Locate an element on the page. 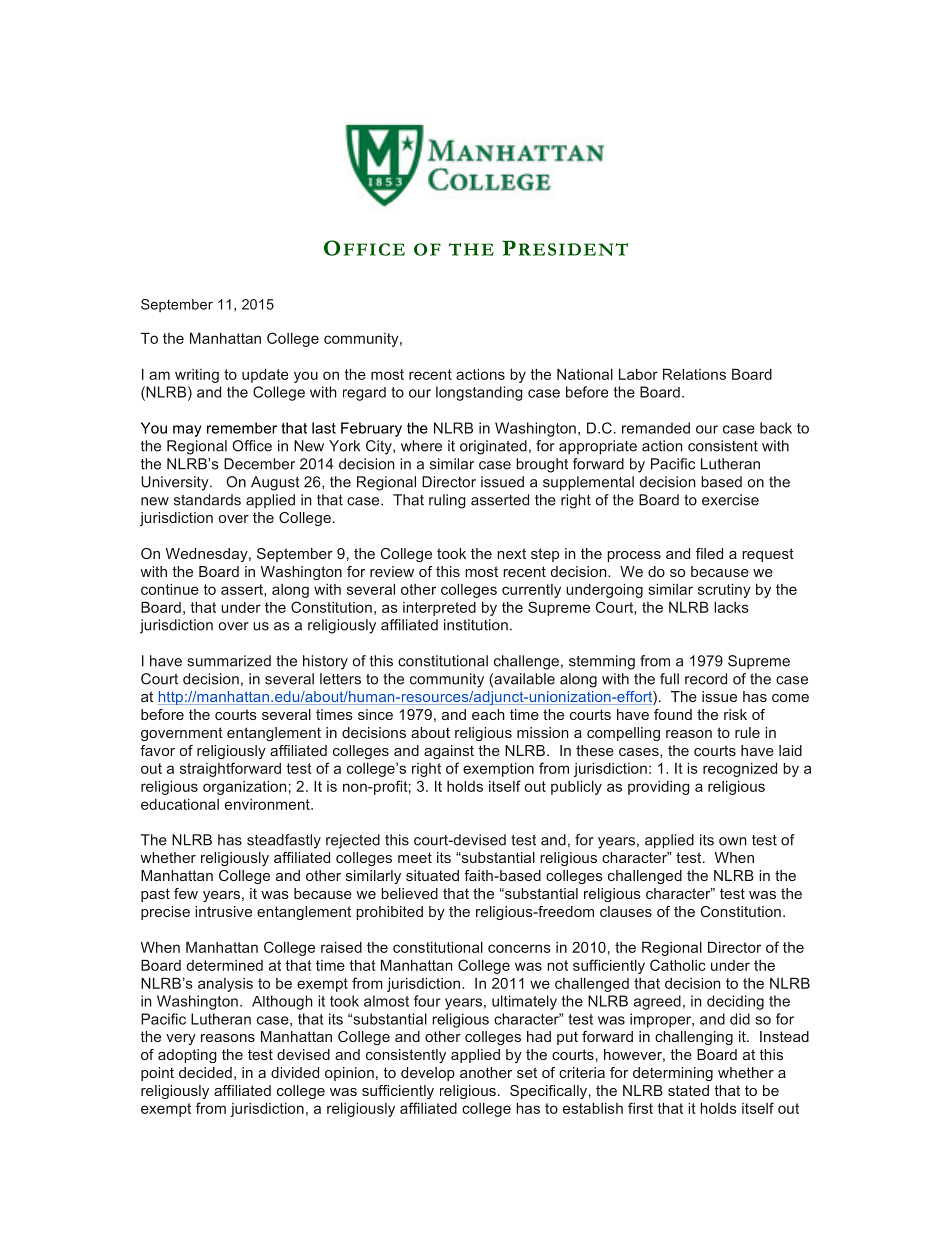 The image size is (952, 1233). longstanding is located at coordinates (479, 393).
